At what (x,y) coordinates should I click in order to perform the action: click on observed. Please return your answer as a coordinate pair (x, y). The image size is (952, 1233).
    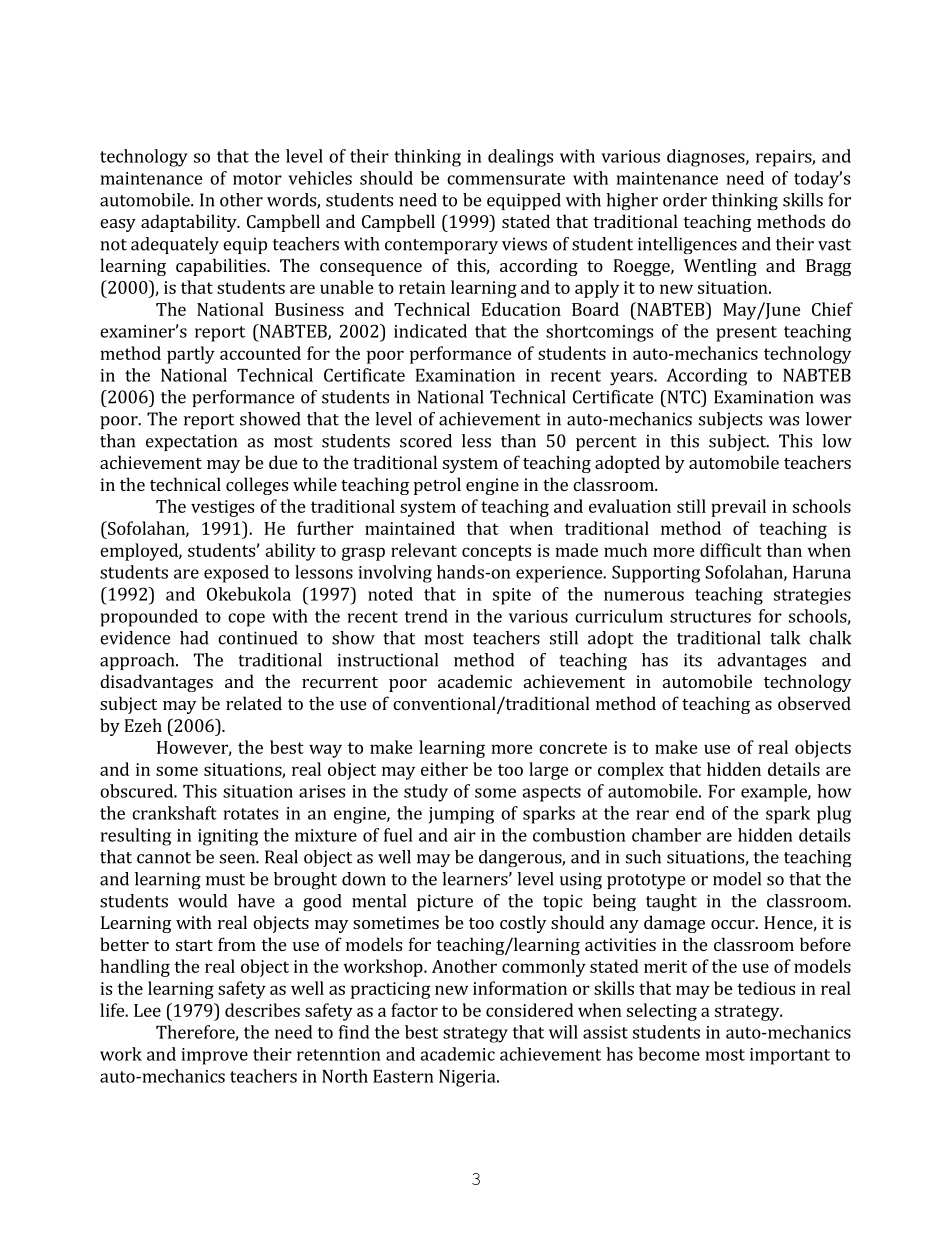
    Looking at the image, I should click on (814, 703).
